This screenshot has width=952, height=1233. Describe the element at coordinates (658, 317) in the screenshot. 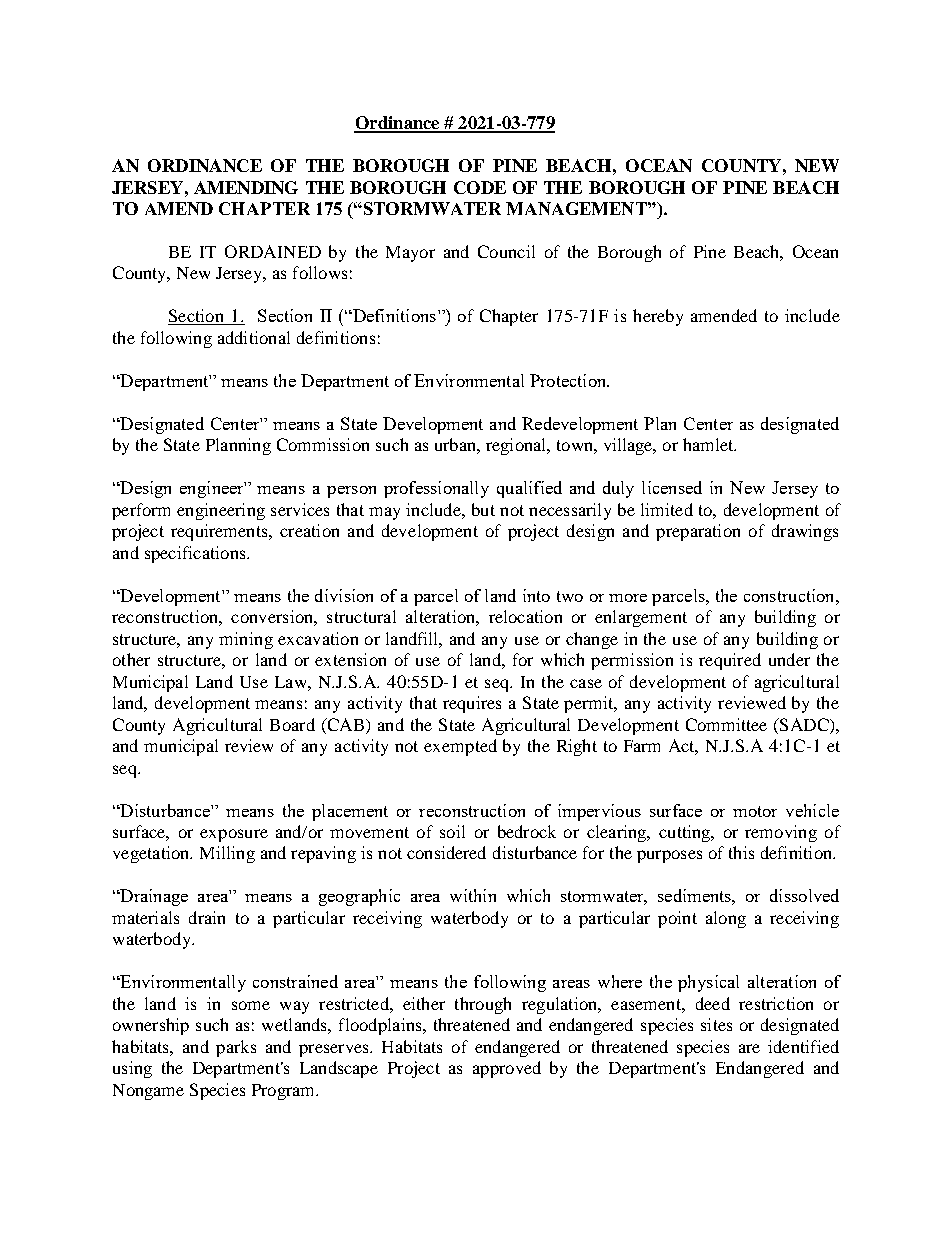

I see `hereby` at that location.
